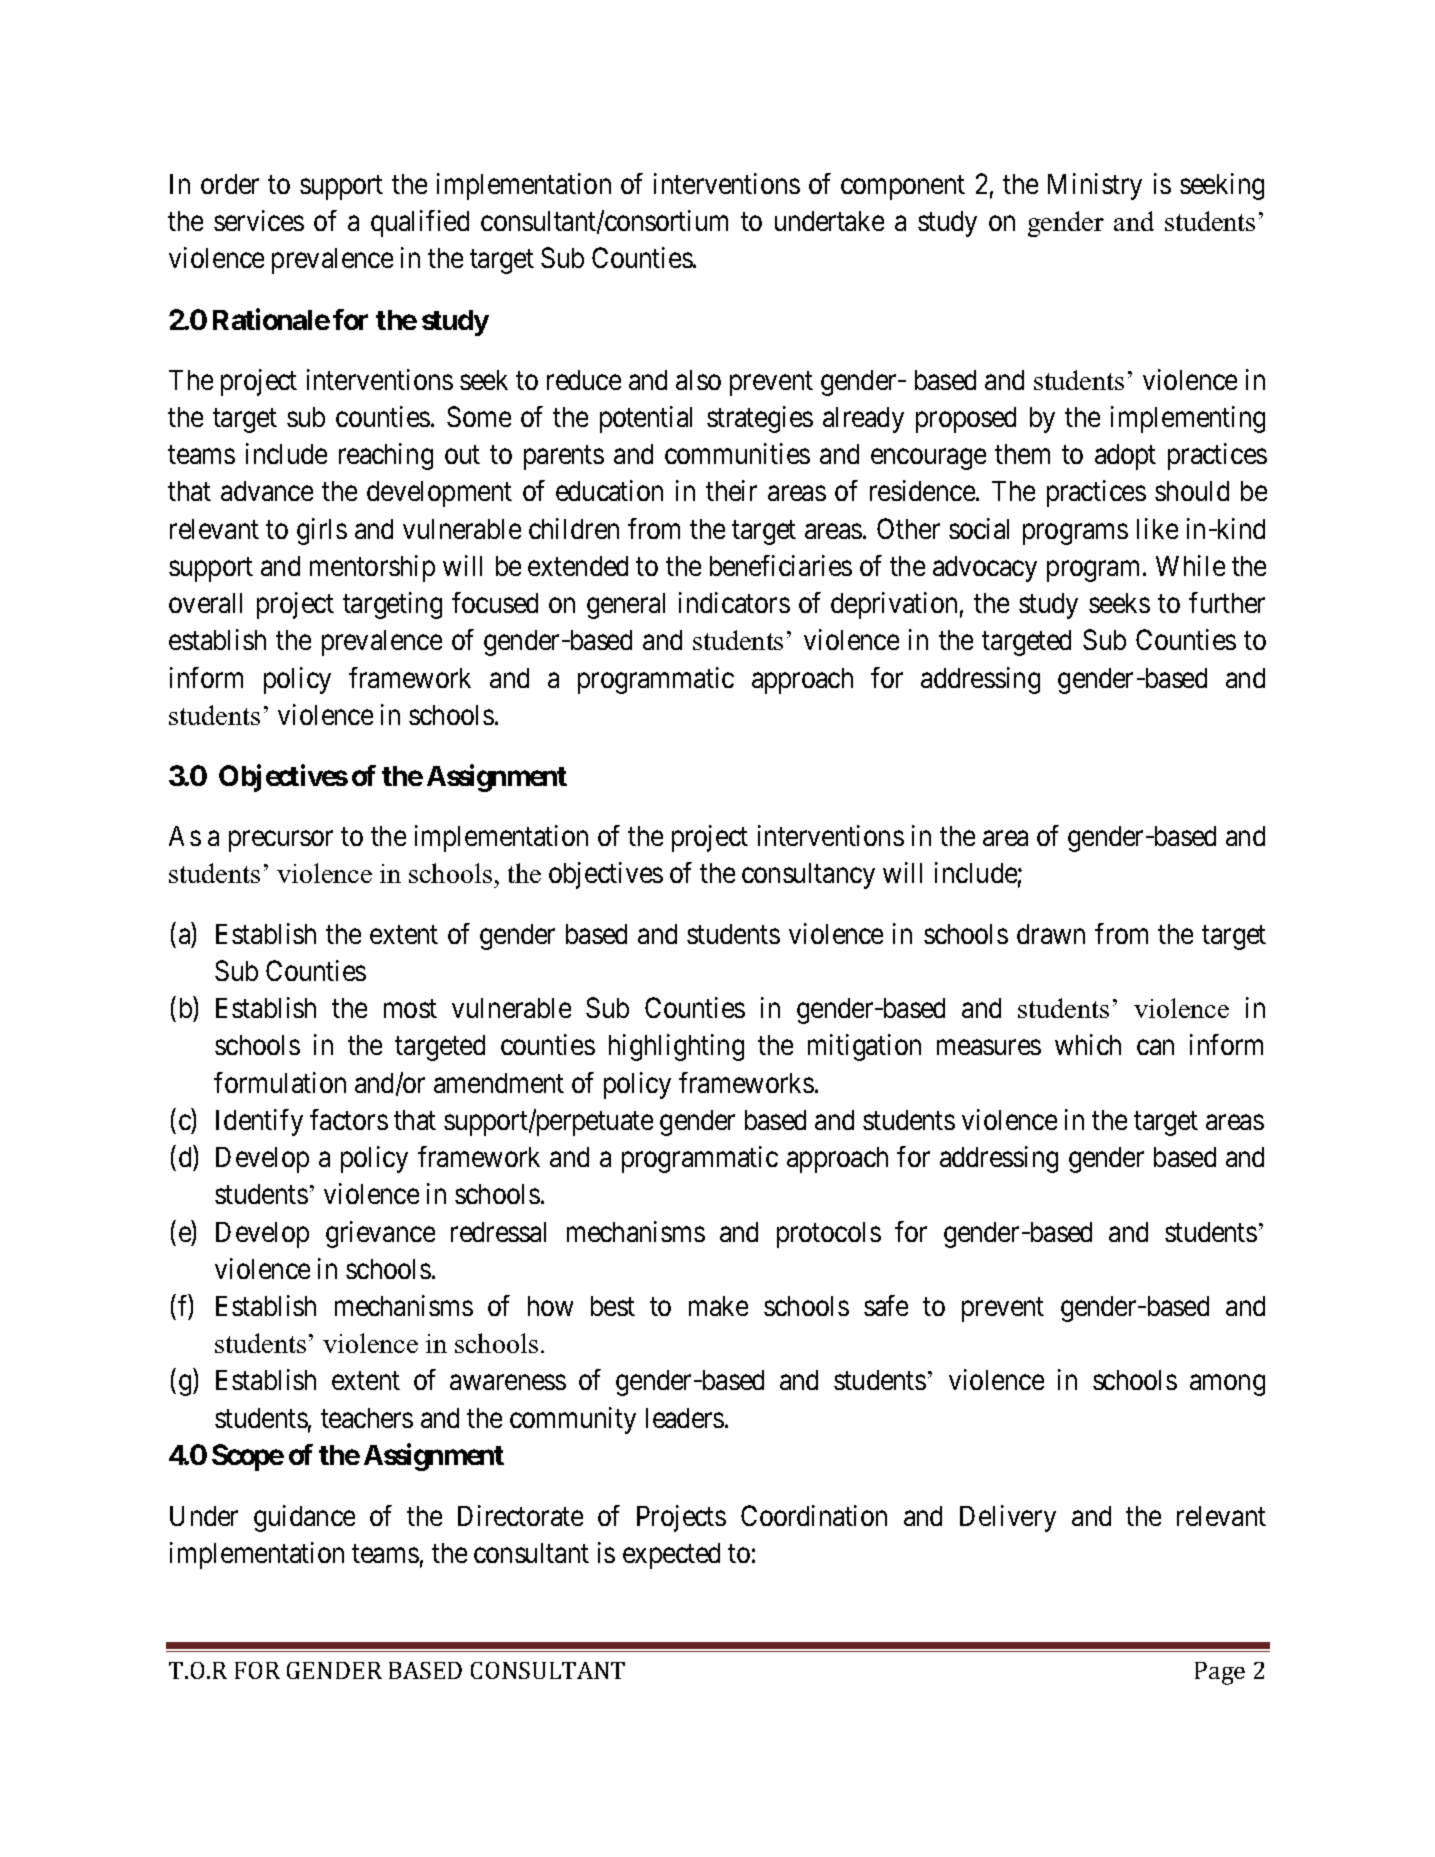  Describe the element at coordinates (1227, 1386) in the image. I see `among` at that location.
